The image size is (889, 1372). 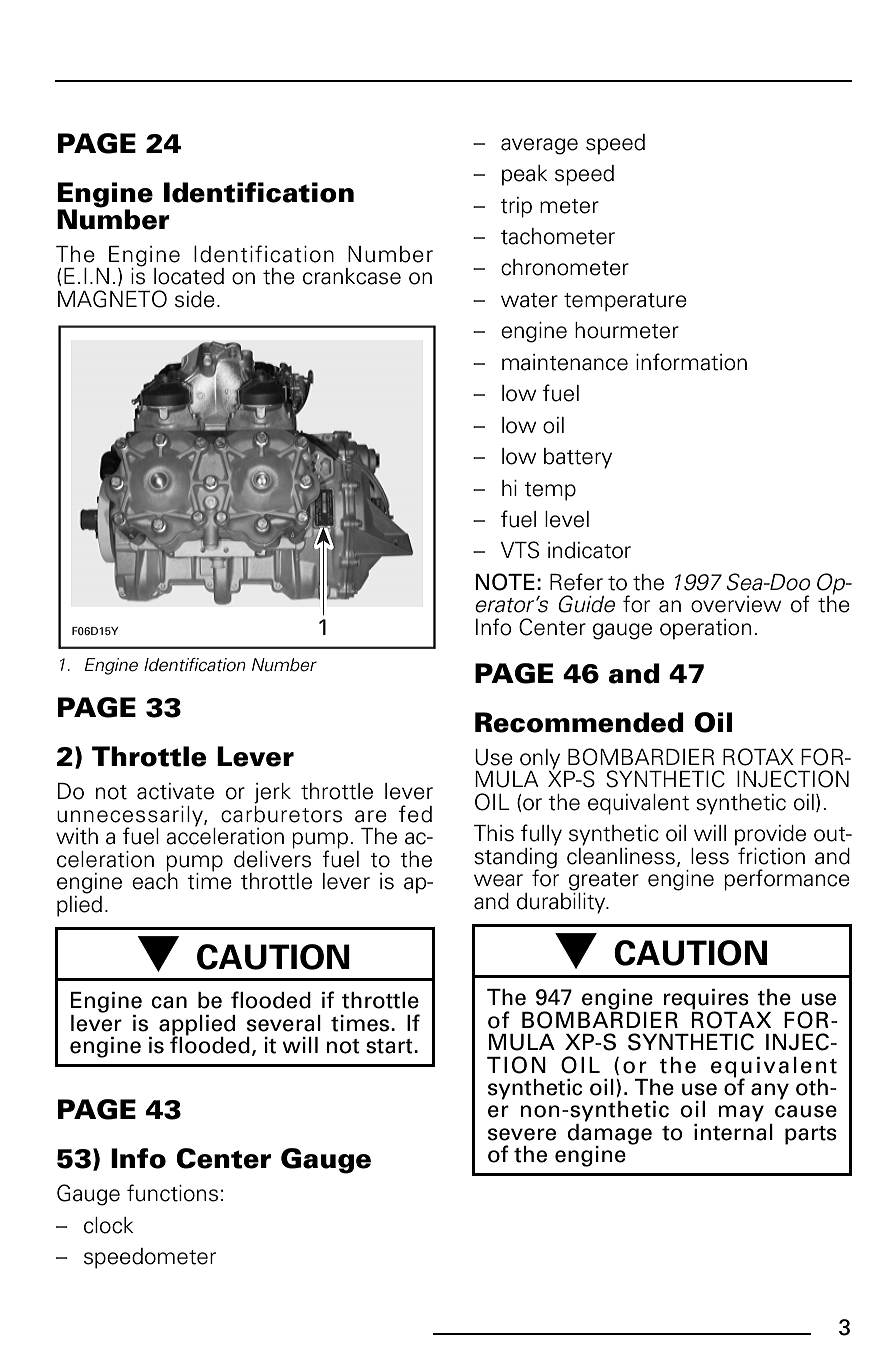 I want to click on located, so click(x=189, y=276).
